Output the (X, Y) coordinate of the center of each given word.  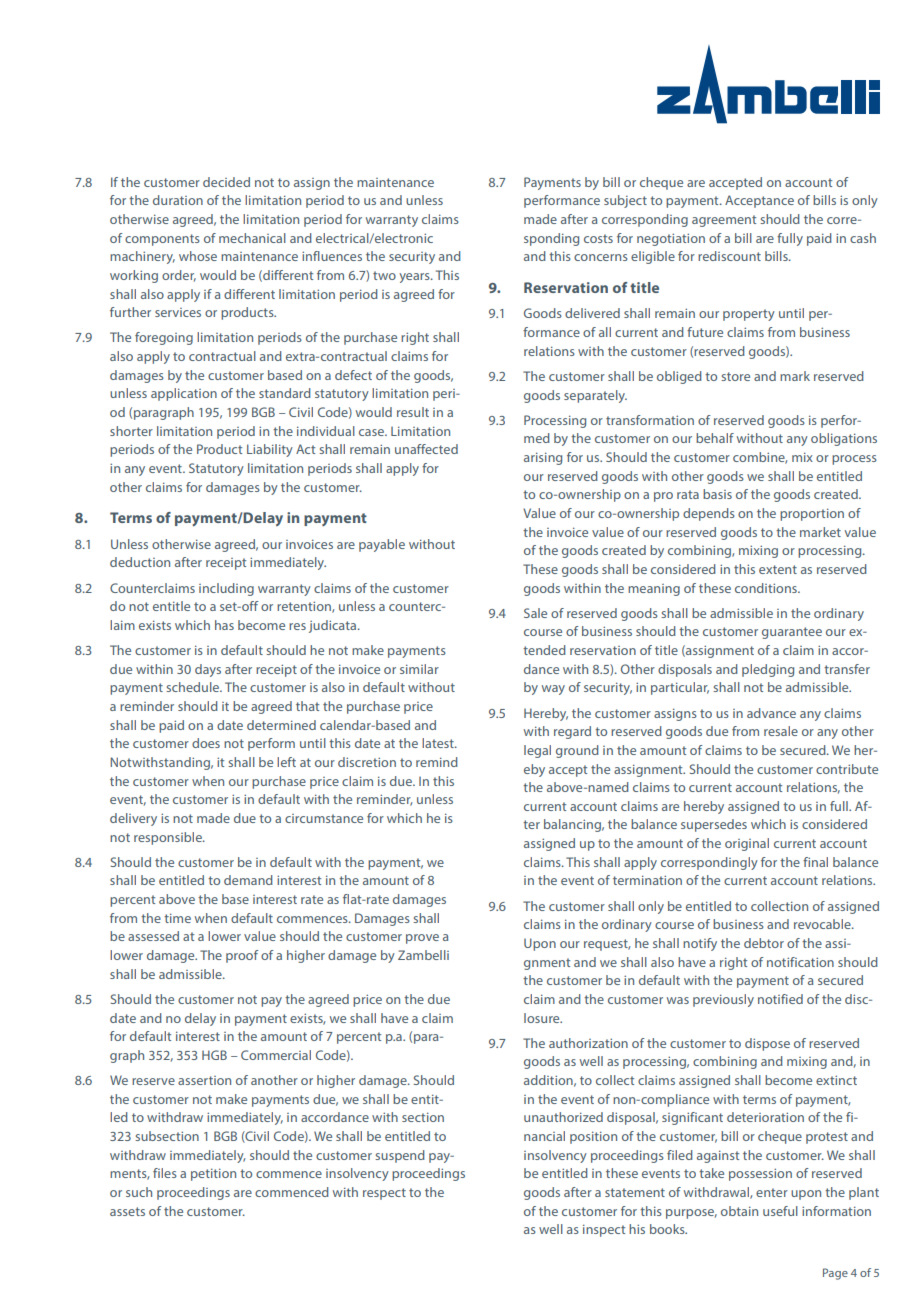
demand (248, 880)
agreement (724, 221)
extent (778, 569)
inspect (604, 1230)
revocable (823, 924)
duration (178, 200)
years (415, 278)
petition (213, 1174)
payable (382, 545)
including (226, 589)
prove (422, 939)
